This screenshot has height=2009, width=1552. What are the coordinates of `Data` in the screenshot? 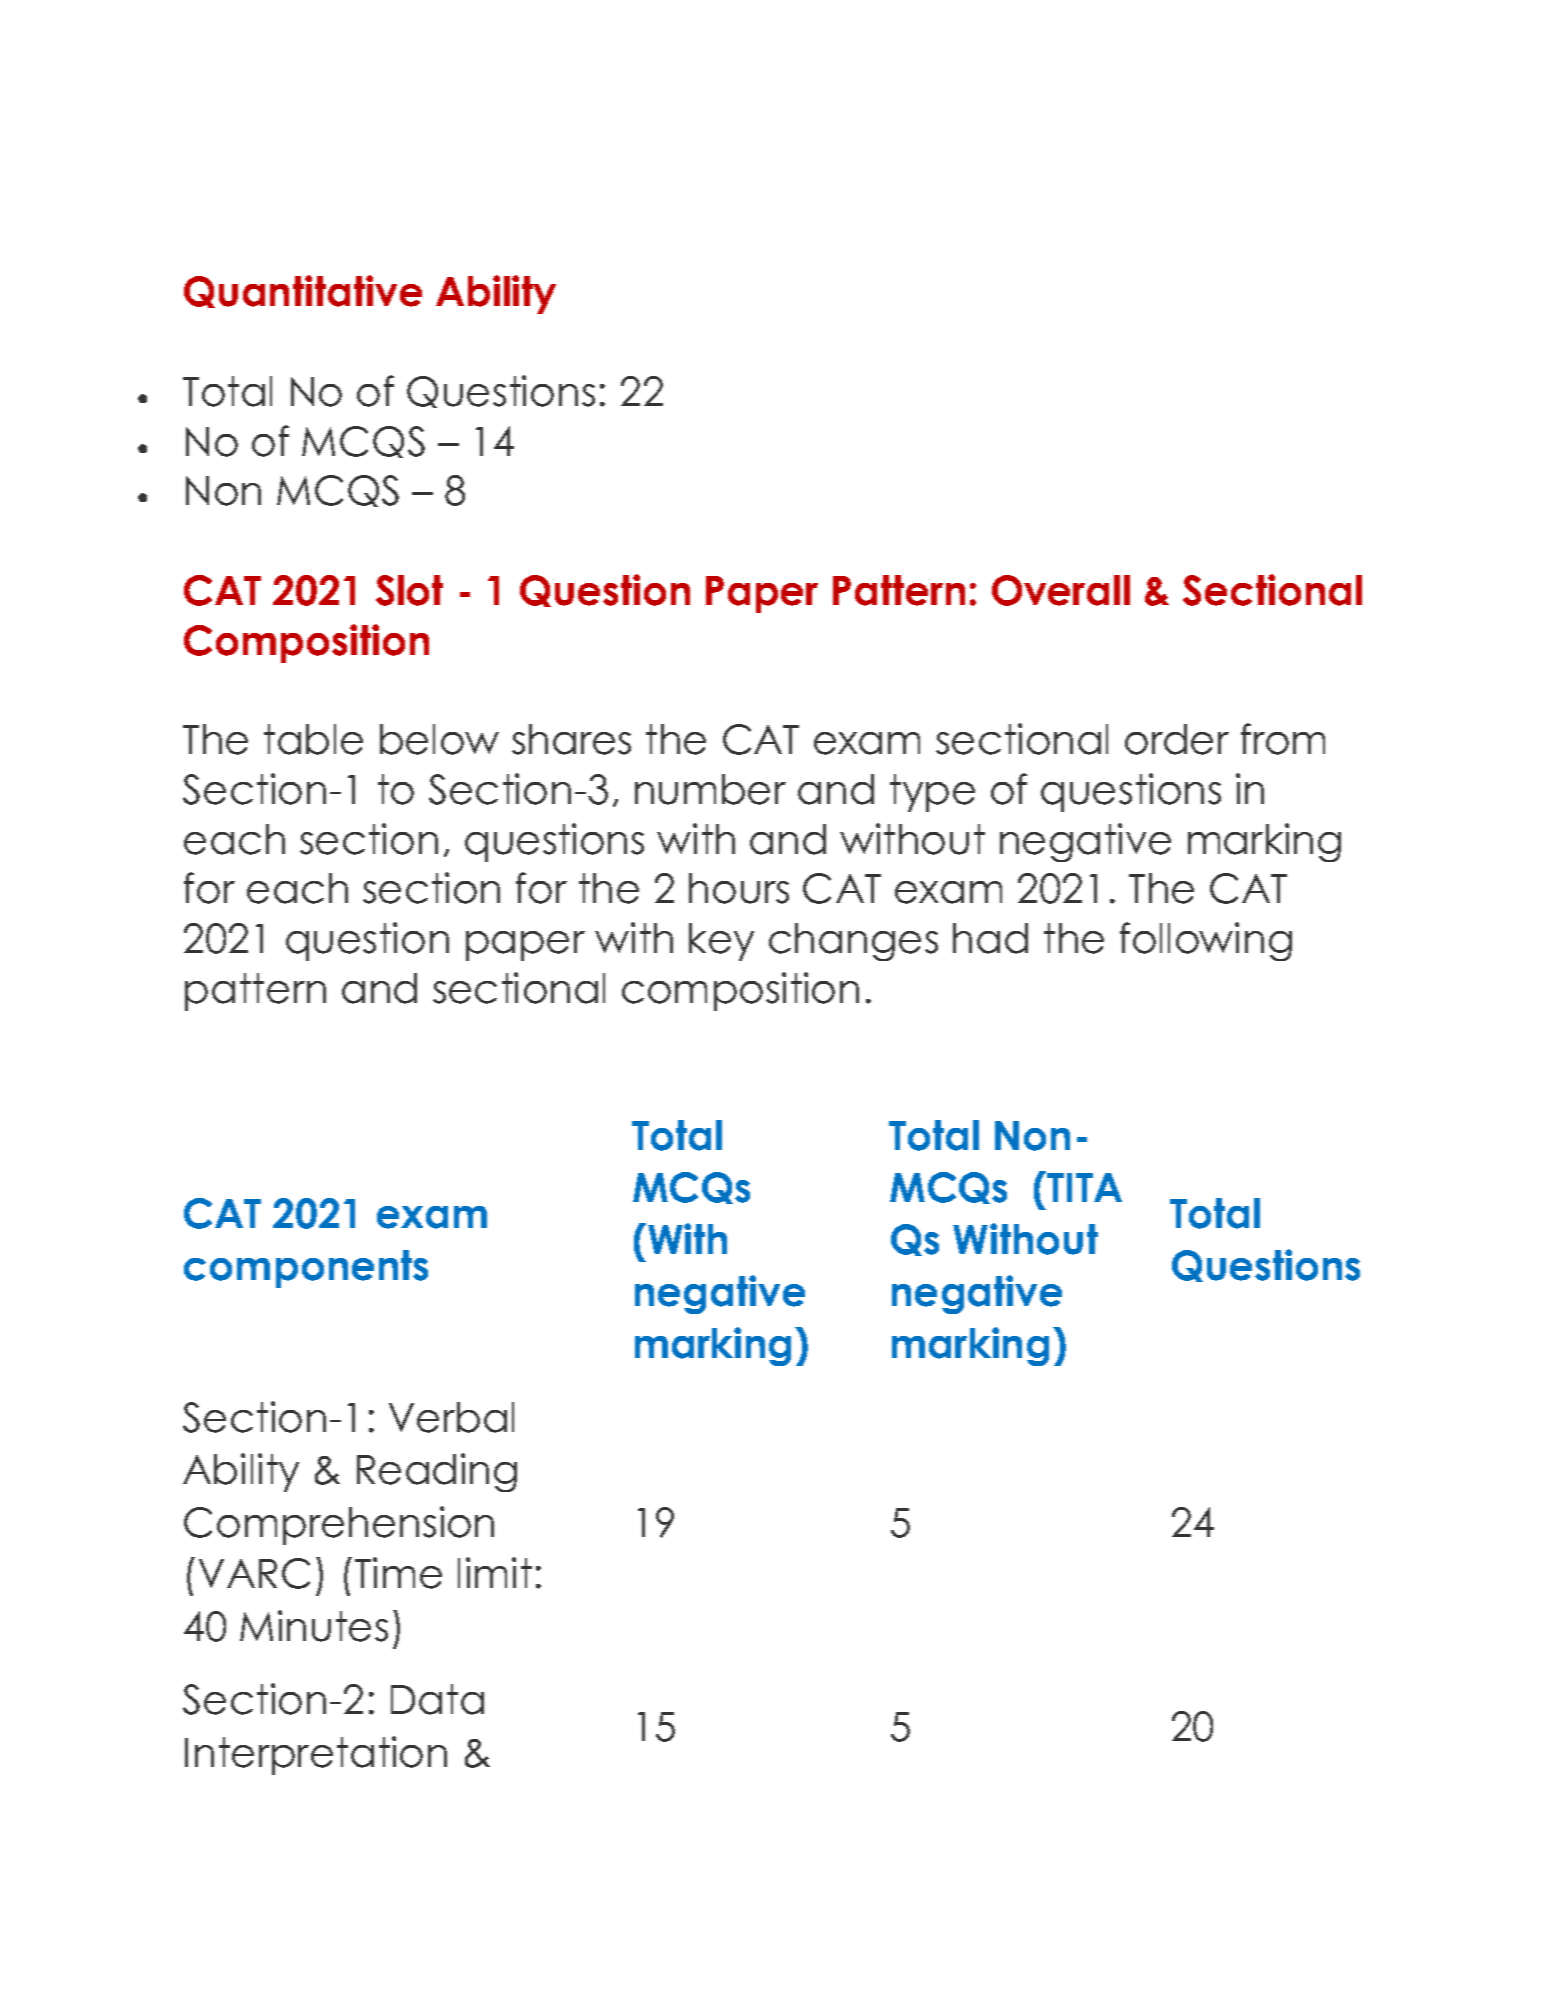 It's located at (437, 1699).
